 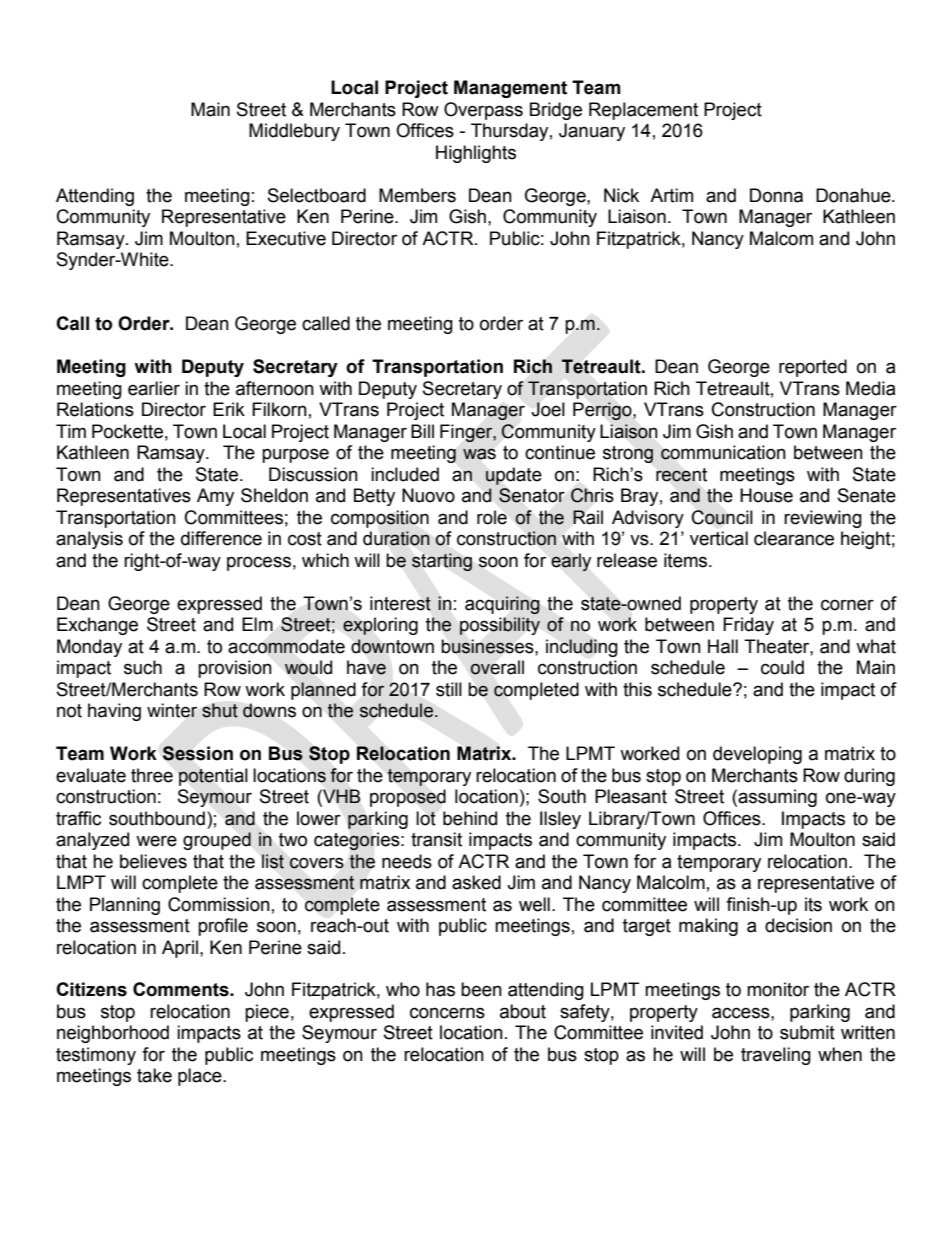 What do you see at coordinates (449, 689) in the page?
I see `still` at bounding box center [449, 689].
